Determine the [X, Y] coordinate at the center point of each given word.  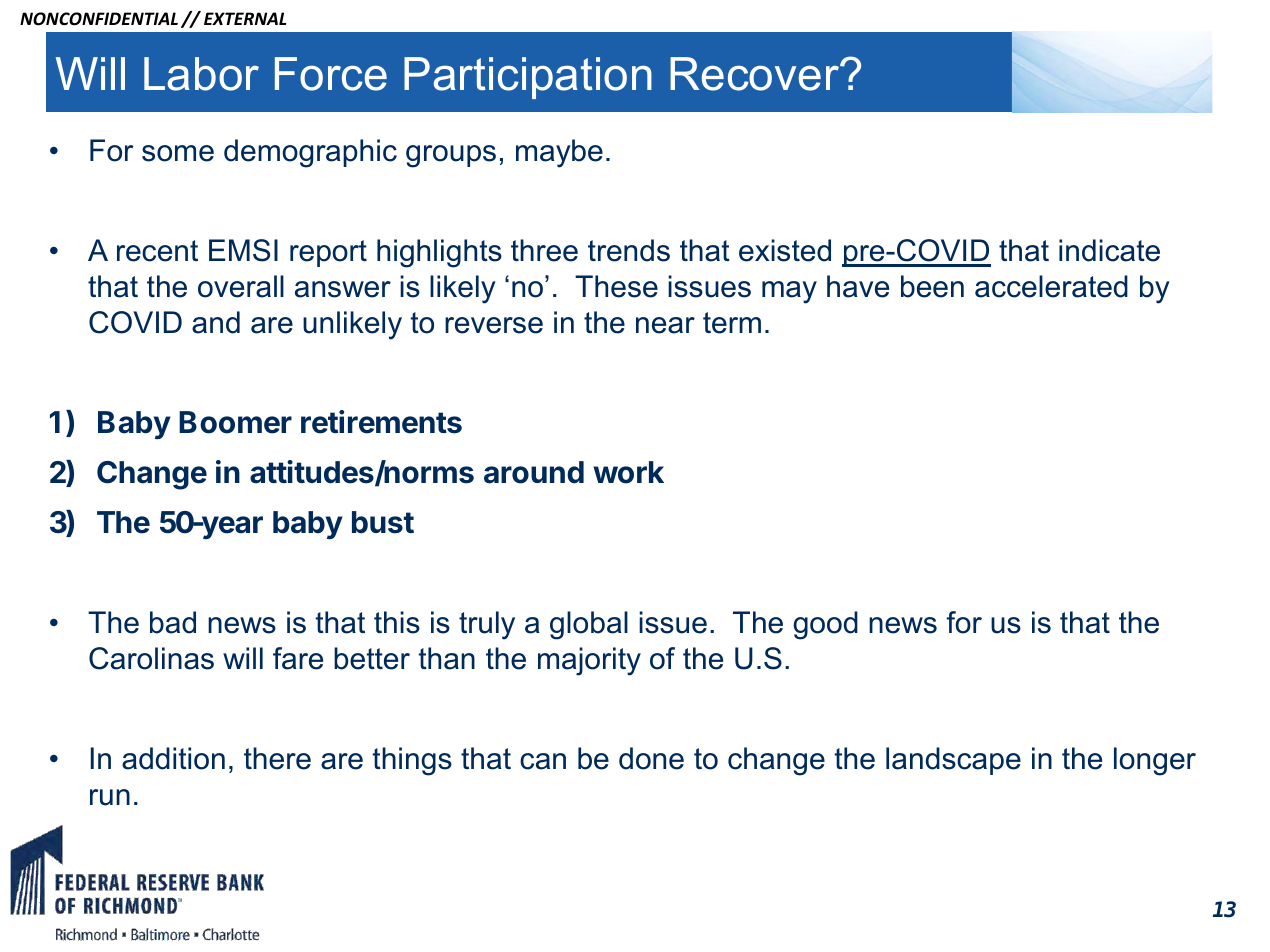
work [628, 472]
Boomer [235, 422]
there [277, 758]
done [651, 758]
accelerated [1051, 286]
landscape [953, 761]
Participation [528, 78]
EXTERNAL [245, 18]
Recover [756, 74]
